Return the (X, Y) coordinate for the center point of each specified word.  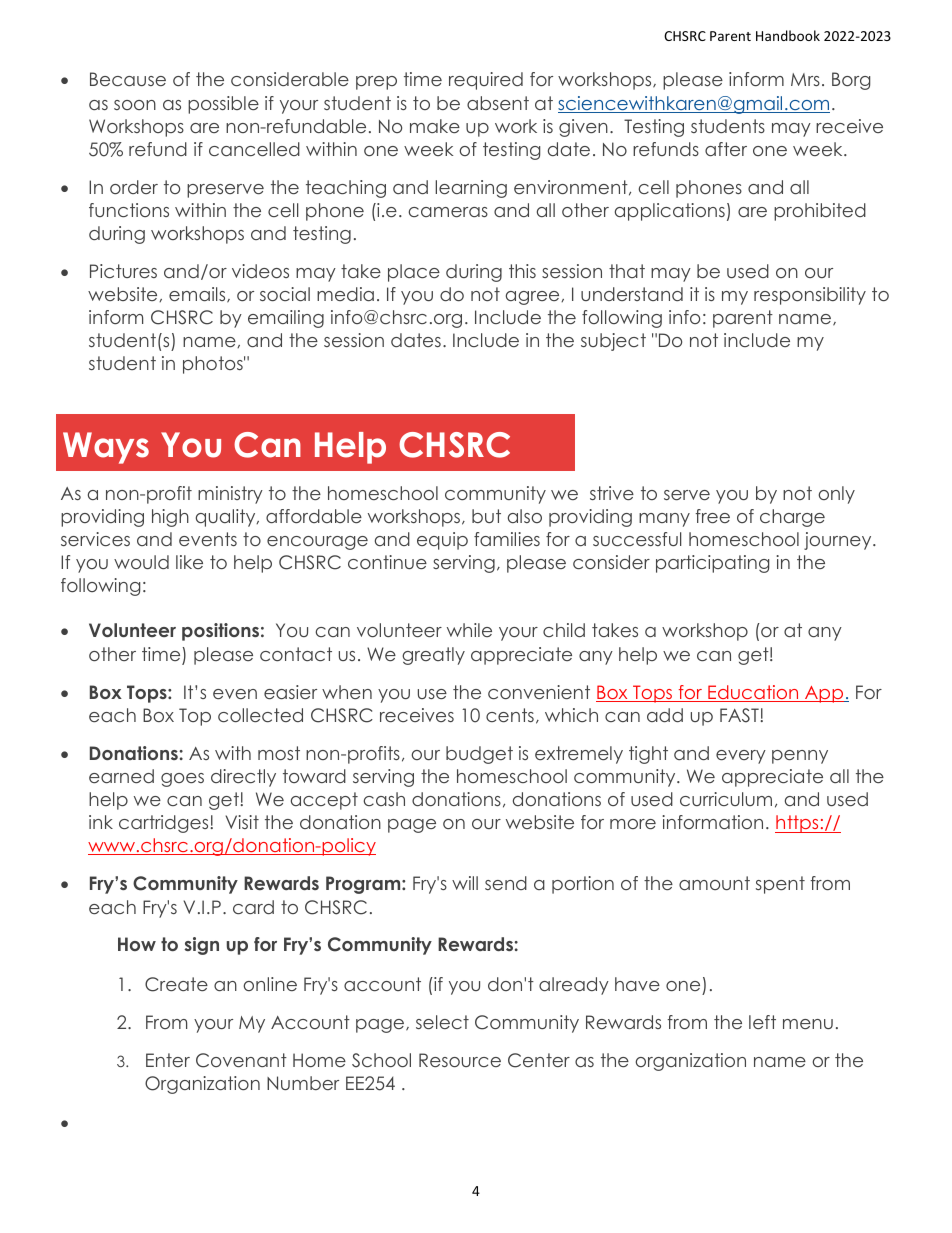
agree (534, 298)
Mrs (805, 79)
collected (260, 715)
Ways (106, 448)
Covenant (241, 1060)
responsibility (810, 296)
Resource (460, 1060)
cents (510, 715)
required (486, 81)
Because (128, 79)
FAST (739, 715)
